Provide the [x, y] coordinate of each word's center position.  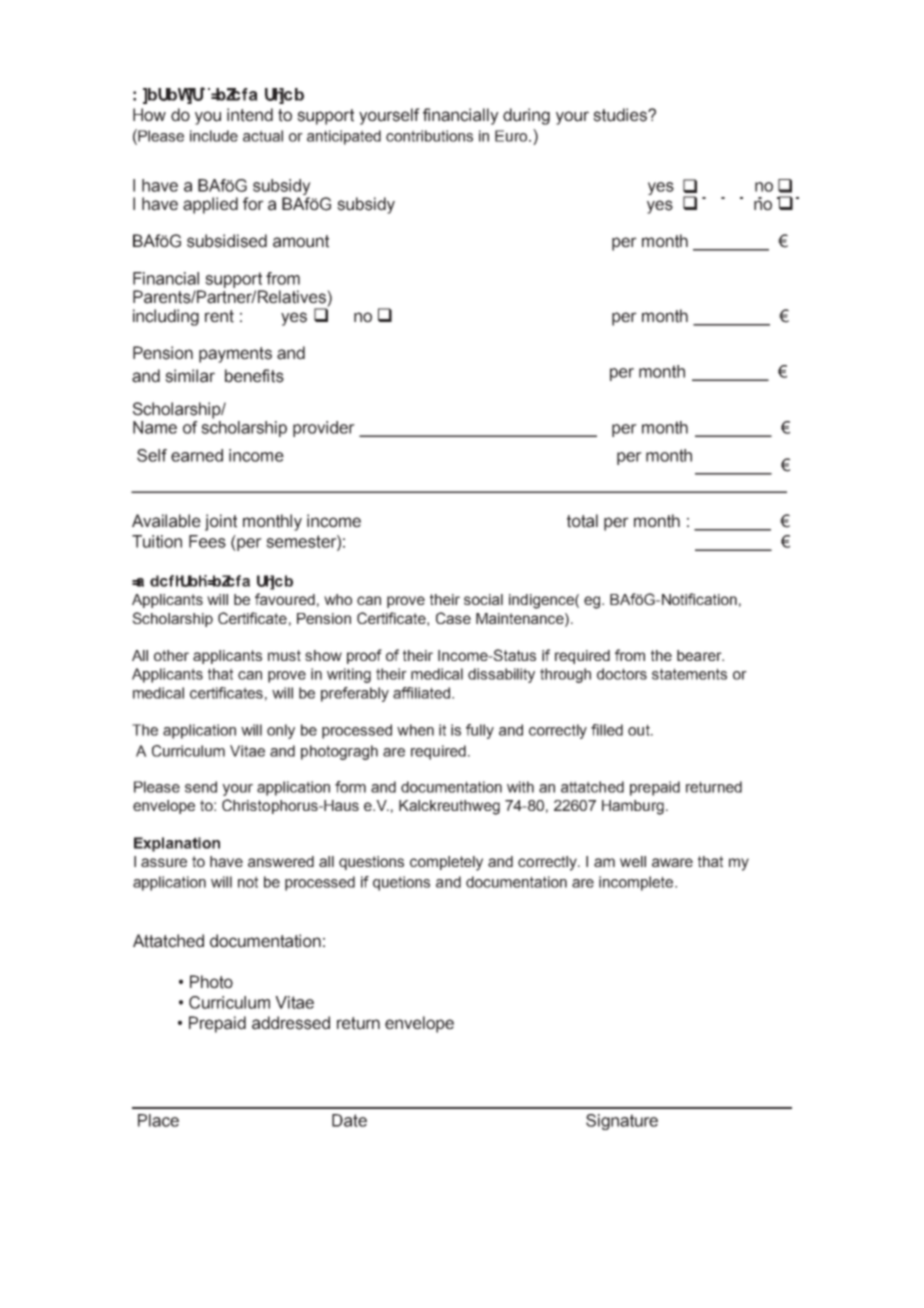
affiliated [423, 693]
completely [446, 863]
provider [324, 429]
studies [621, 115]
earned [197, 455]
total [582, 521]
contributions [429, 136]
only [281, 731]
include [214, 136]
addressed [291, 1023]
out [640, 730]
